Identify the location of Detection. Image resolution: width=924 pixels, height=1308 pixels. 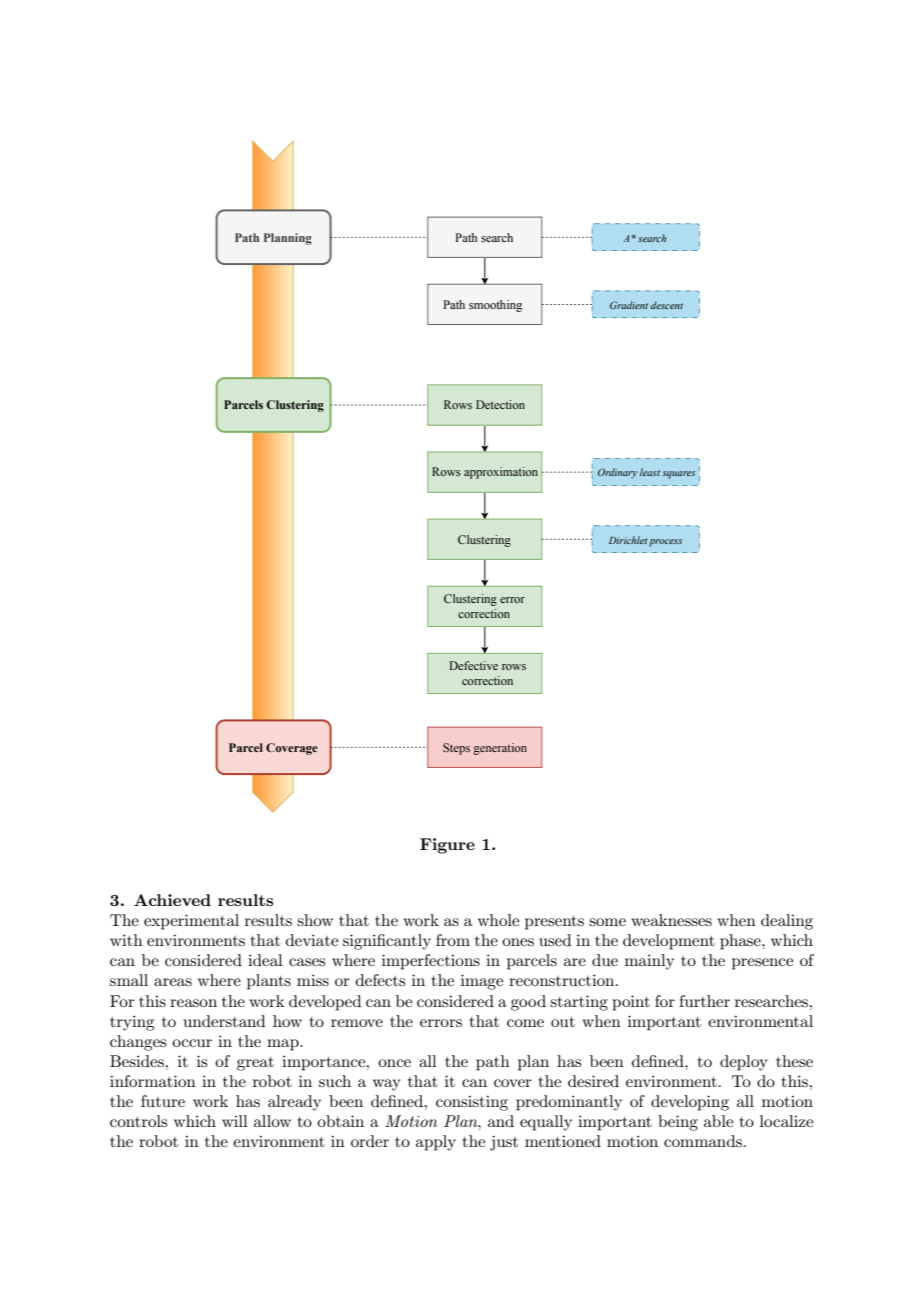
(500, 404).
